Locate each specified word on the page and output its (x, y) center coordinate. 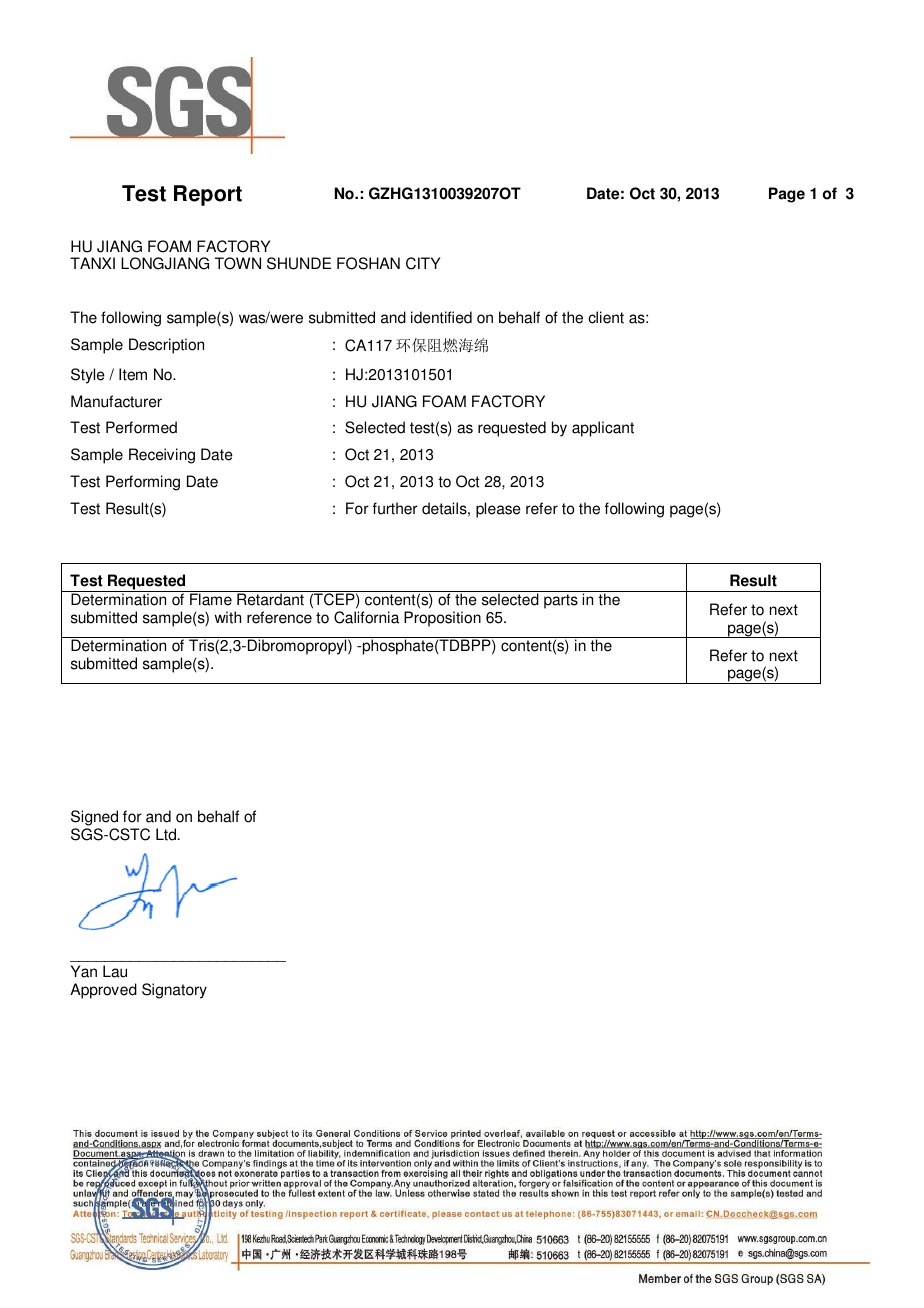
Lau (115, 971)
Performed (141, 427)
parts (561, 601)
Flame (211, 599)
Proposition (442, 619)
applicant (603, 429)
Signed (94, 818)
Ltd (167, 834)
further (395, 508)
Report (208, 195)
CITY (423, 263)
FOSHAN (368, 263)
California (366, 617)
